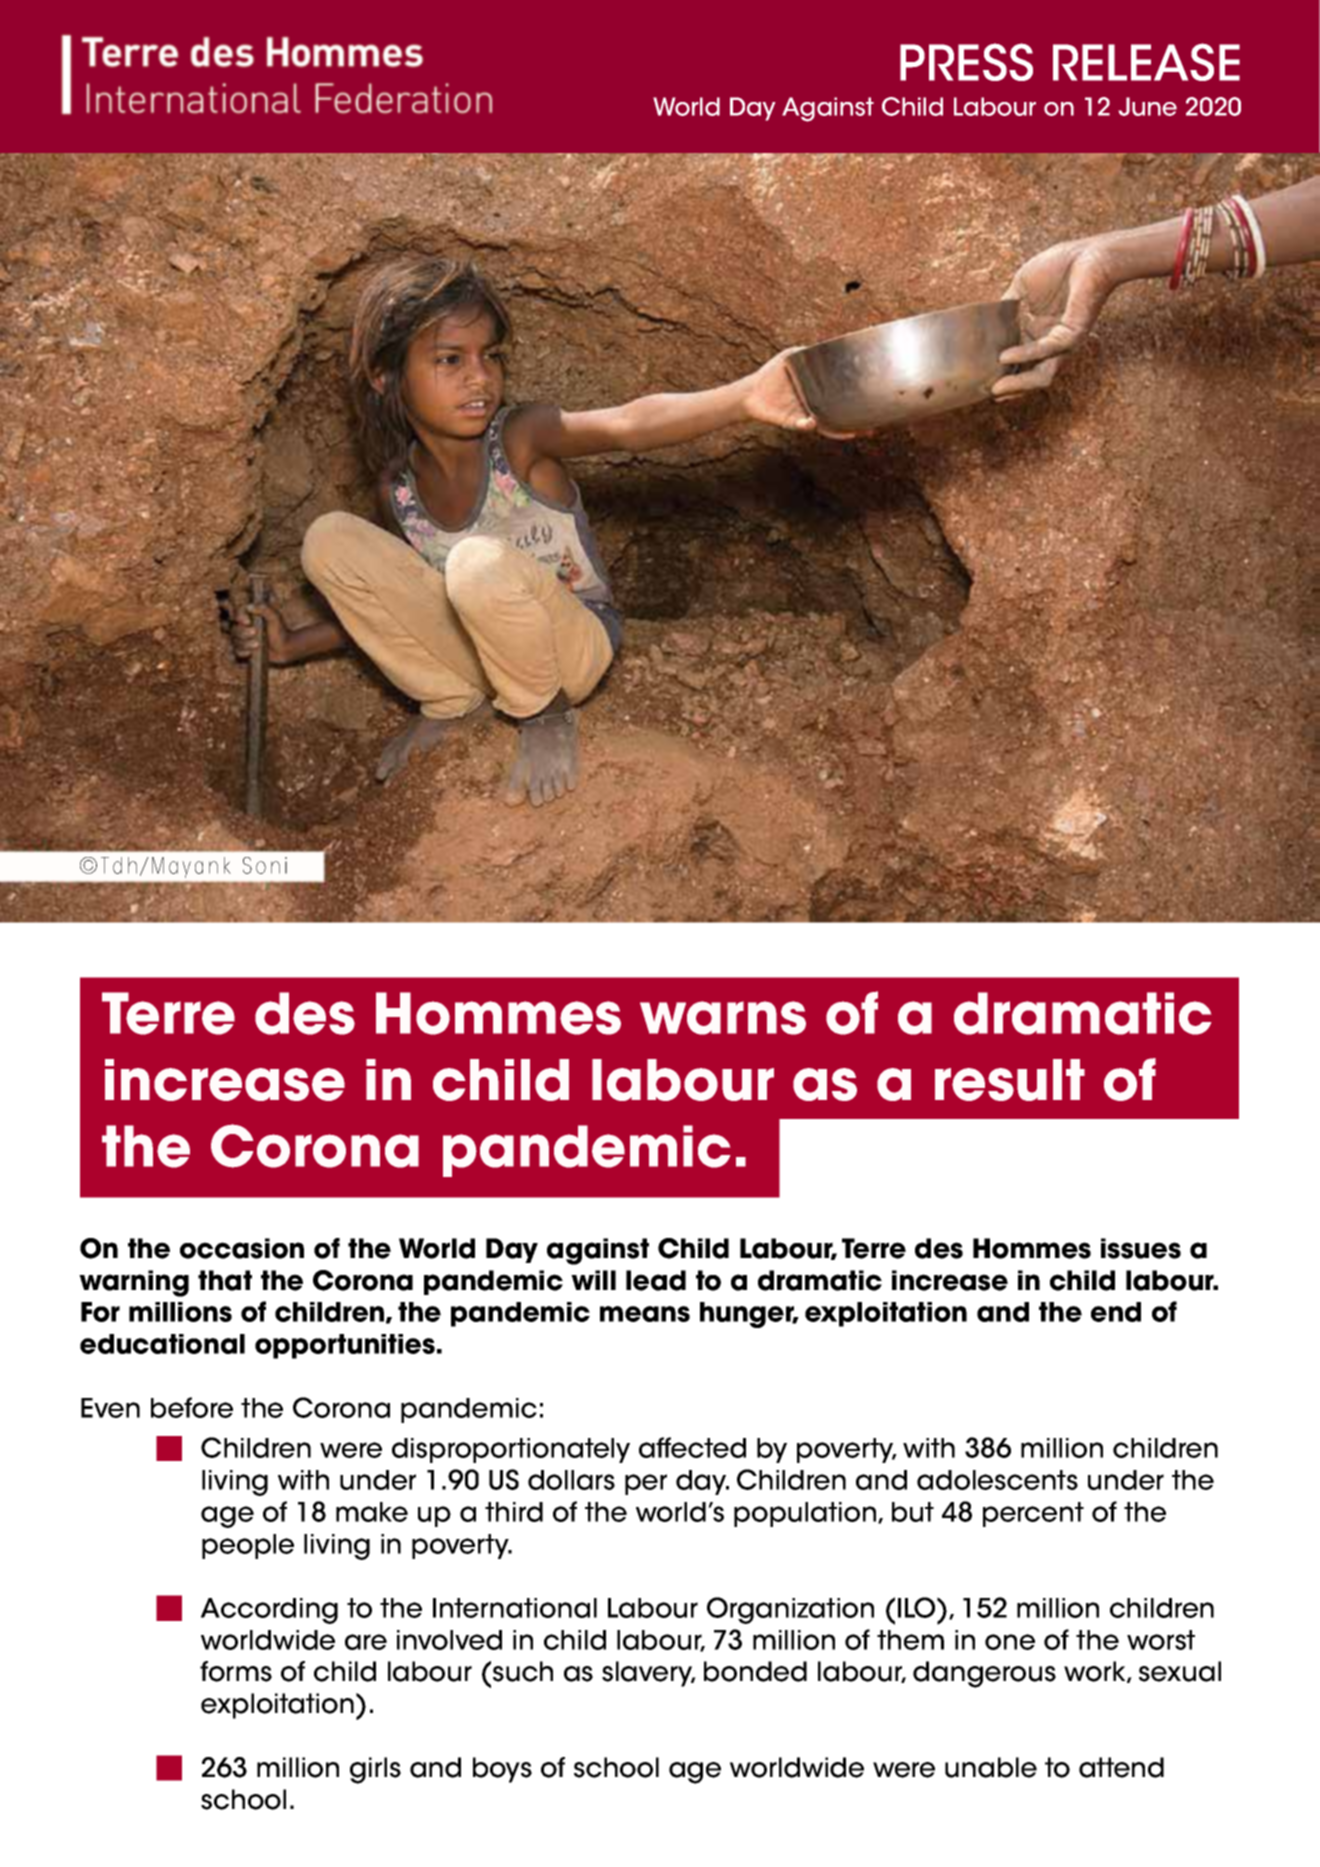 This screenshot has width=1320, height=1867. What do you see at coordinates (1146, 62) in the screenshot?
I see `RELEASE` at bounding box center [1146, 62].
